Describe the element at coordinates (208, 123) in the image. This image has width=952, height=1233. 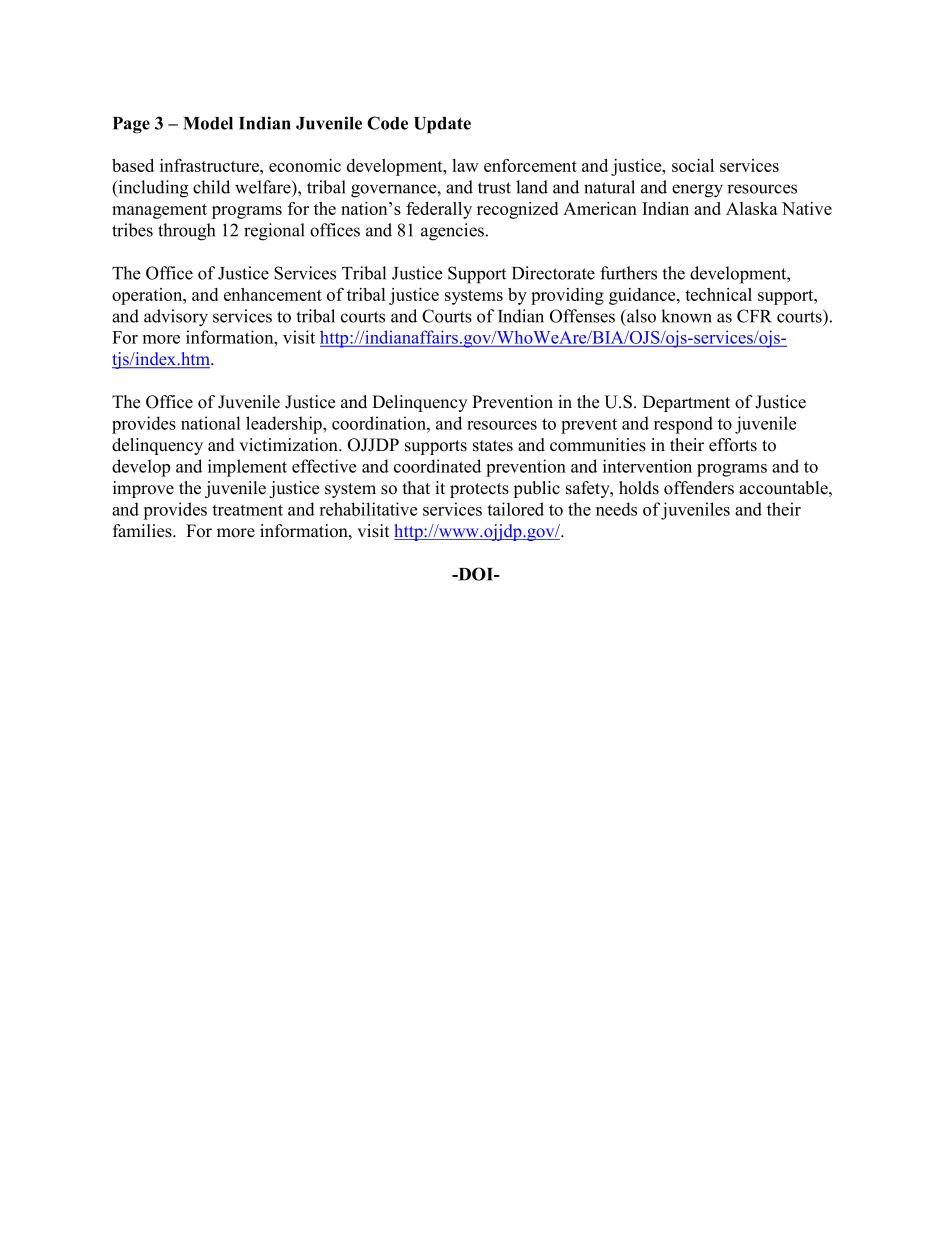
I see `Model` at that location.
